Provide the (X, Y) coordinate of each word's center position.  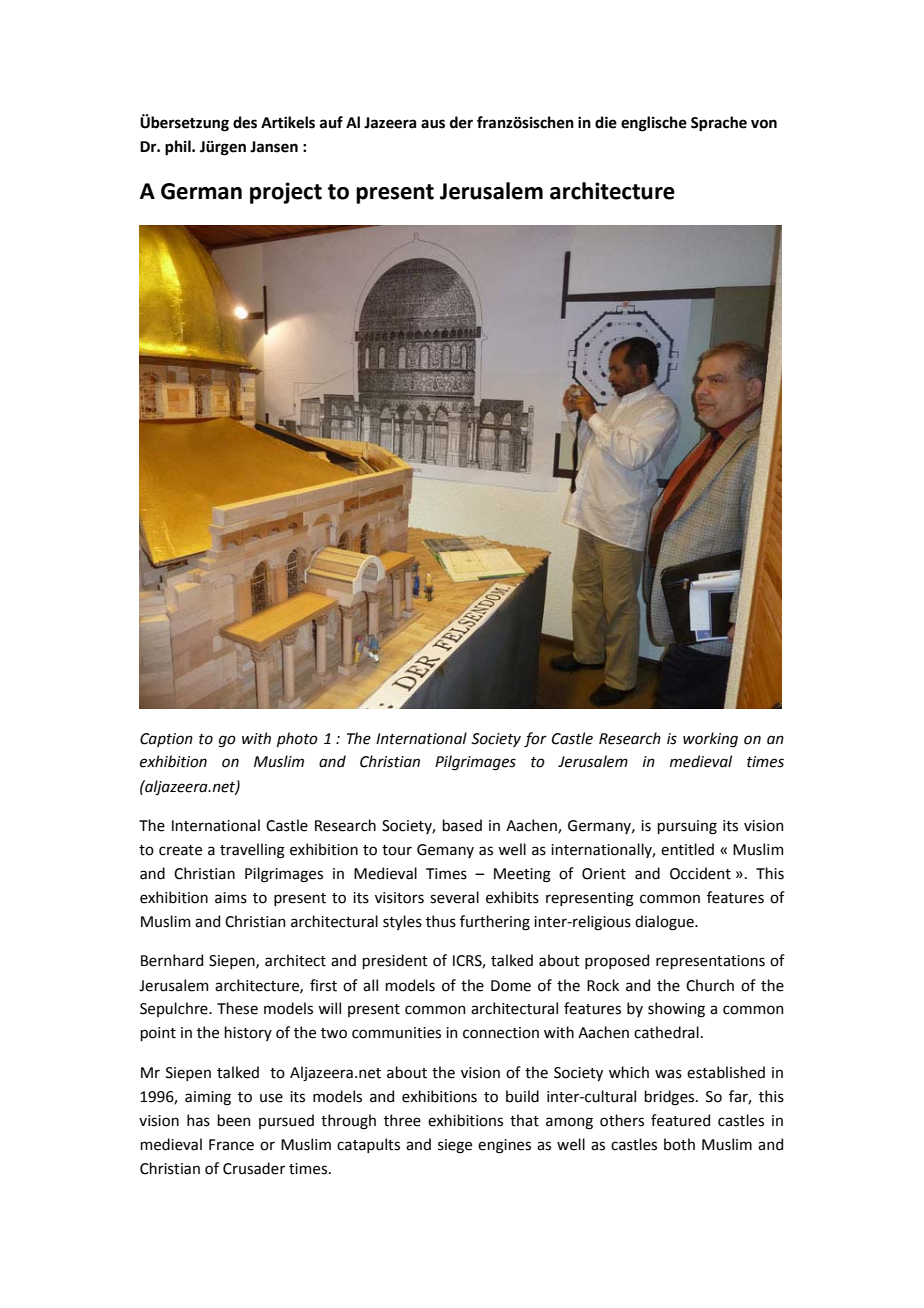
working (710, 740)
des (245, 122)
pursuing (687, 827)
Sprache (719, 123)
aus (433, 124)
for (535, 740)
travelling (252, 851)
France (231, 1145)
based (462, 825)
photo (297, 739)
